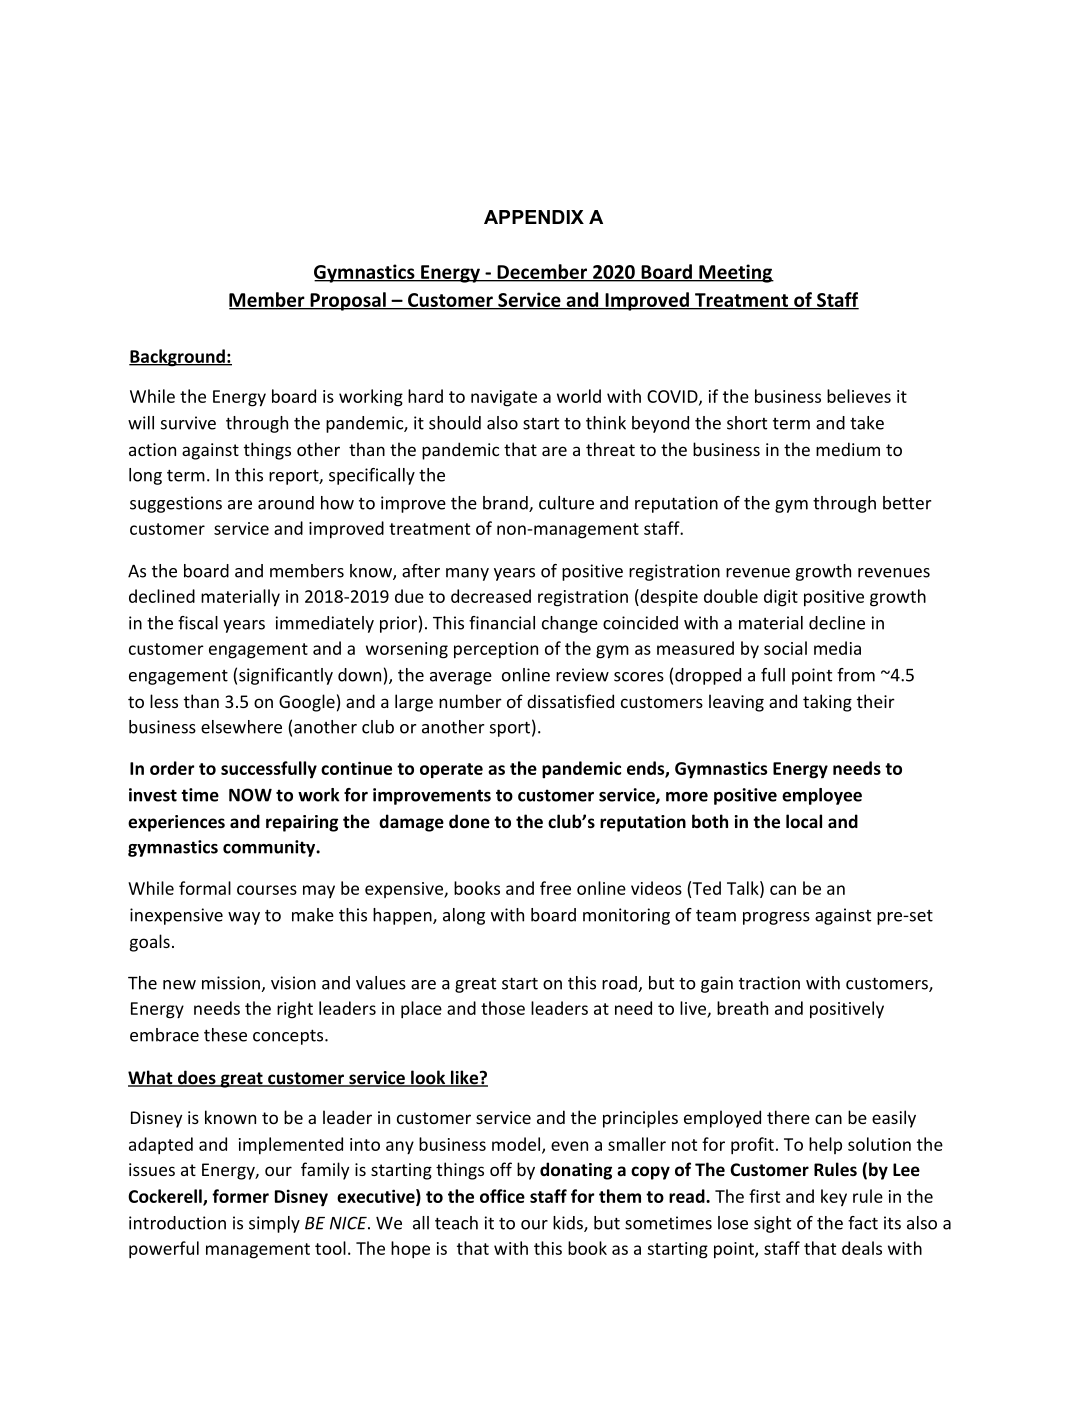  Describe the element at coordinates (503, 1008) in the screenshot. I see `those` at that location.
